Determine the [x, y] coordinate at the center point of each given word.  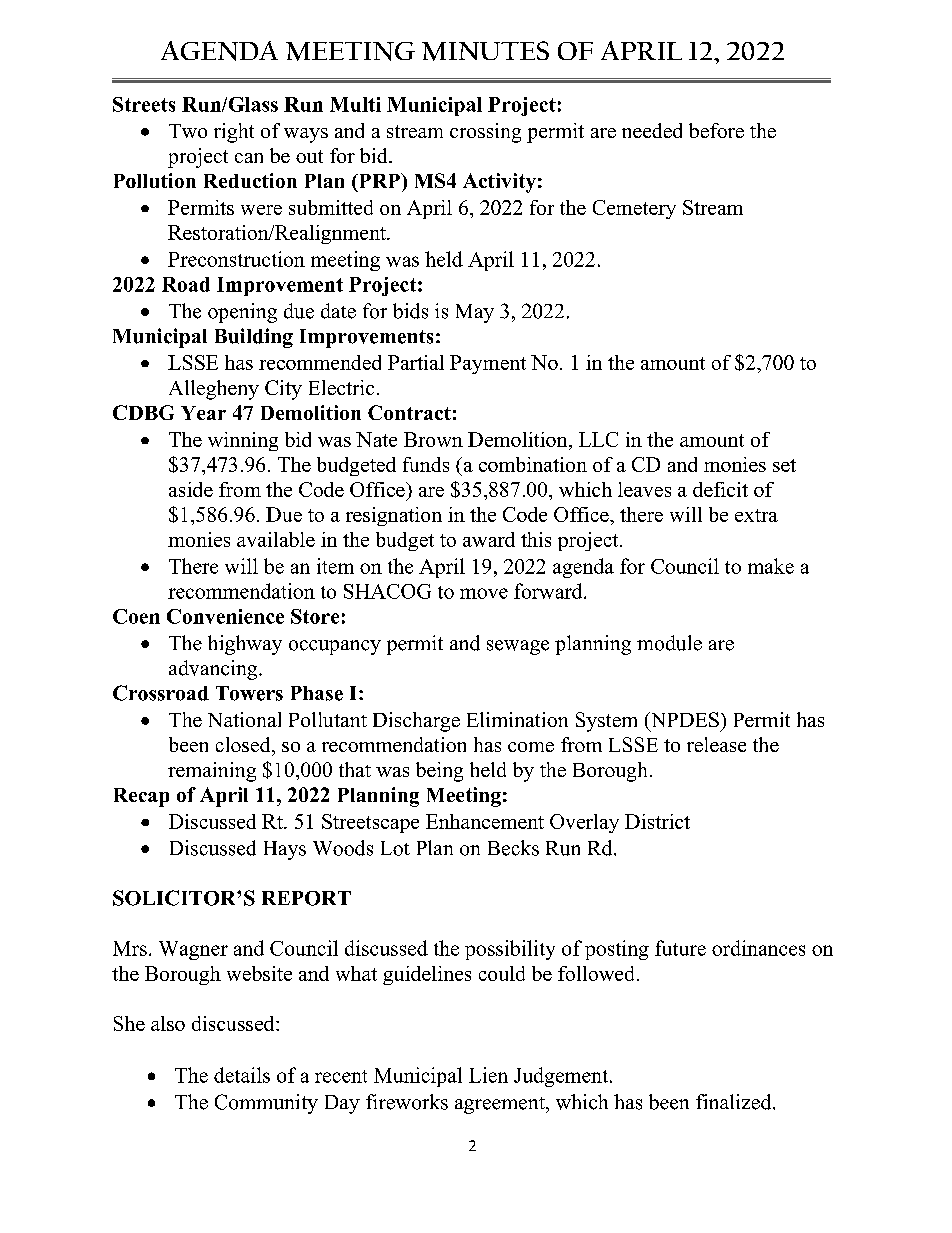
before [716, 130]
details [242, 1075]
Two [188, 131]
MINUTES [485, 51]
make [771, 566]
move [484, 593]
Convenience [225, 616]
